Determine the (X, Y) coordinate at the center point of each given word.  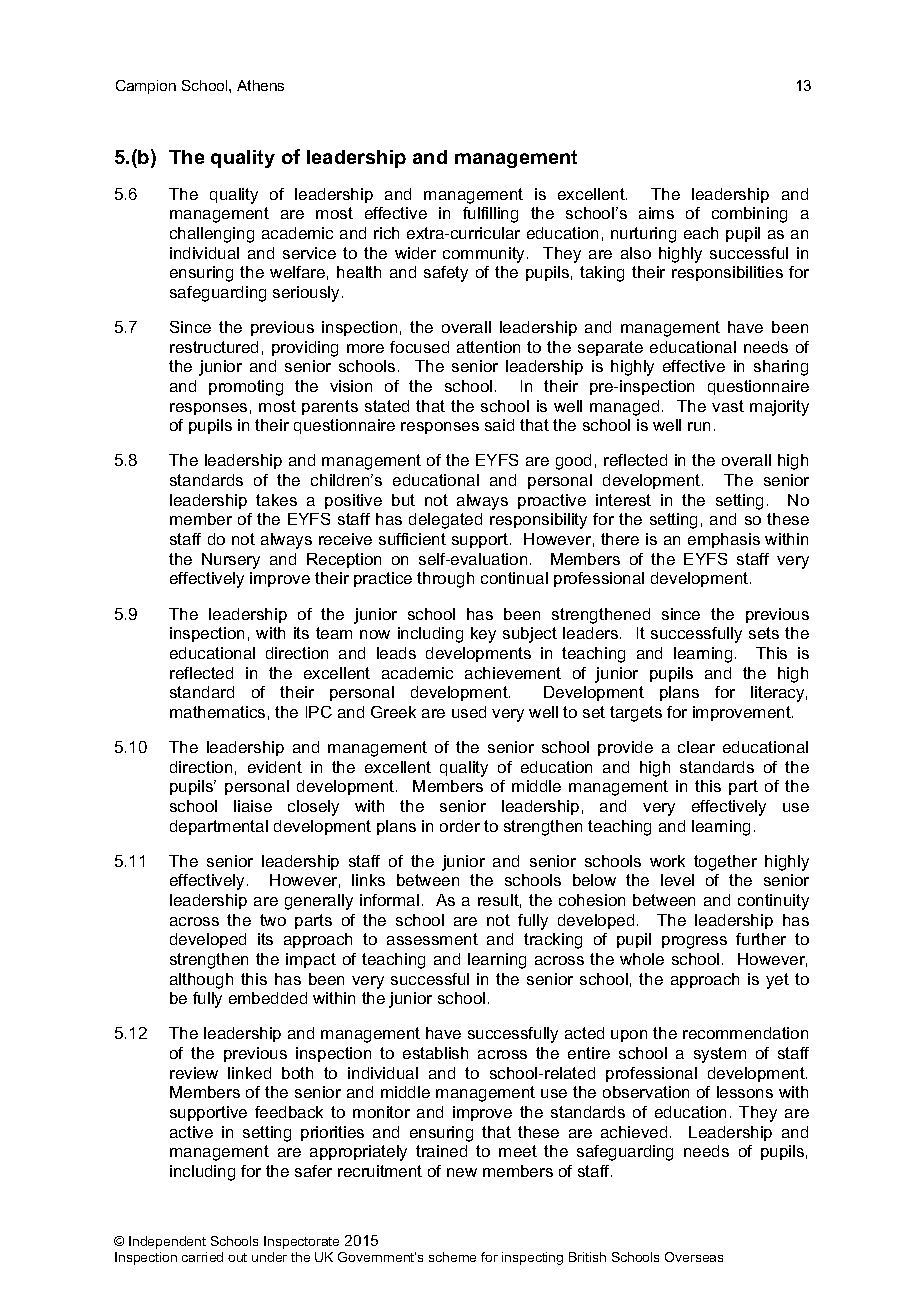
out (237, 1257)
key (483, 635)
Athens (260, 85)
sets (764, 633)
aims (656, 213)
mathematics (217, 712)
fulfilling (490, 215)
